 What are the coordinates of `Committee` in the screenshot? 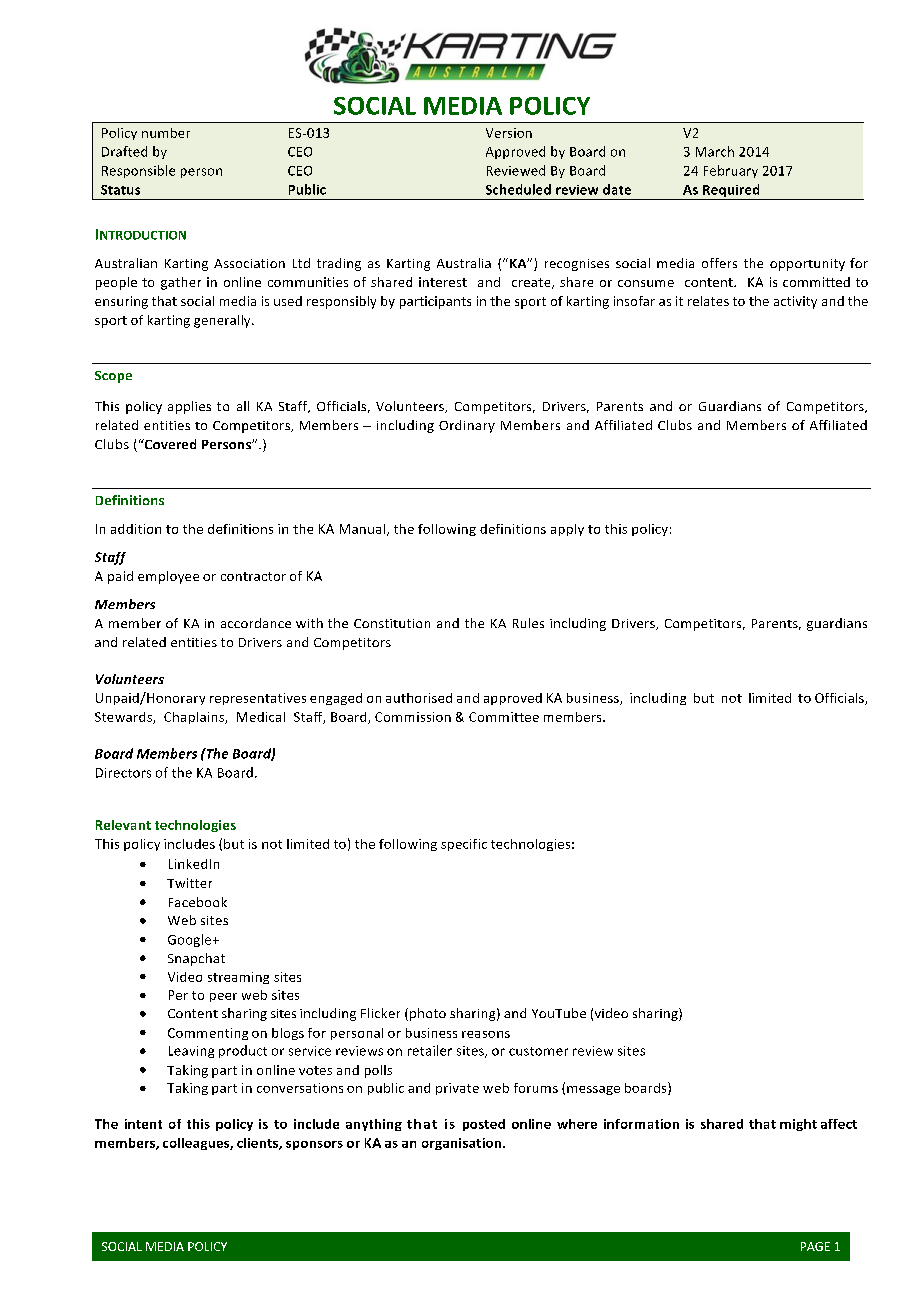 It's located at (504, 717).
